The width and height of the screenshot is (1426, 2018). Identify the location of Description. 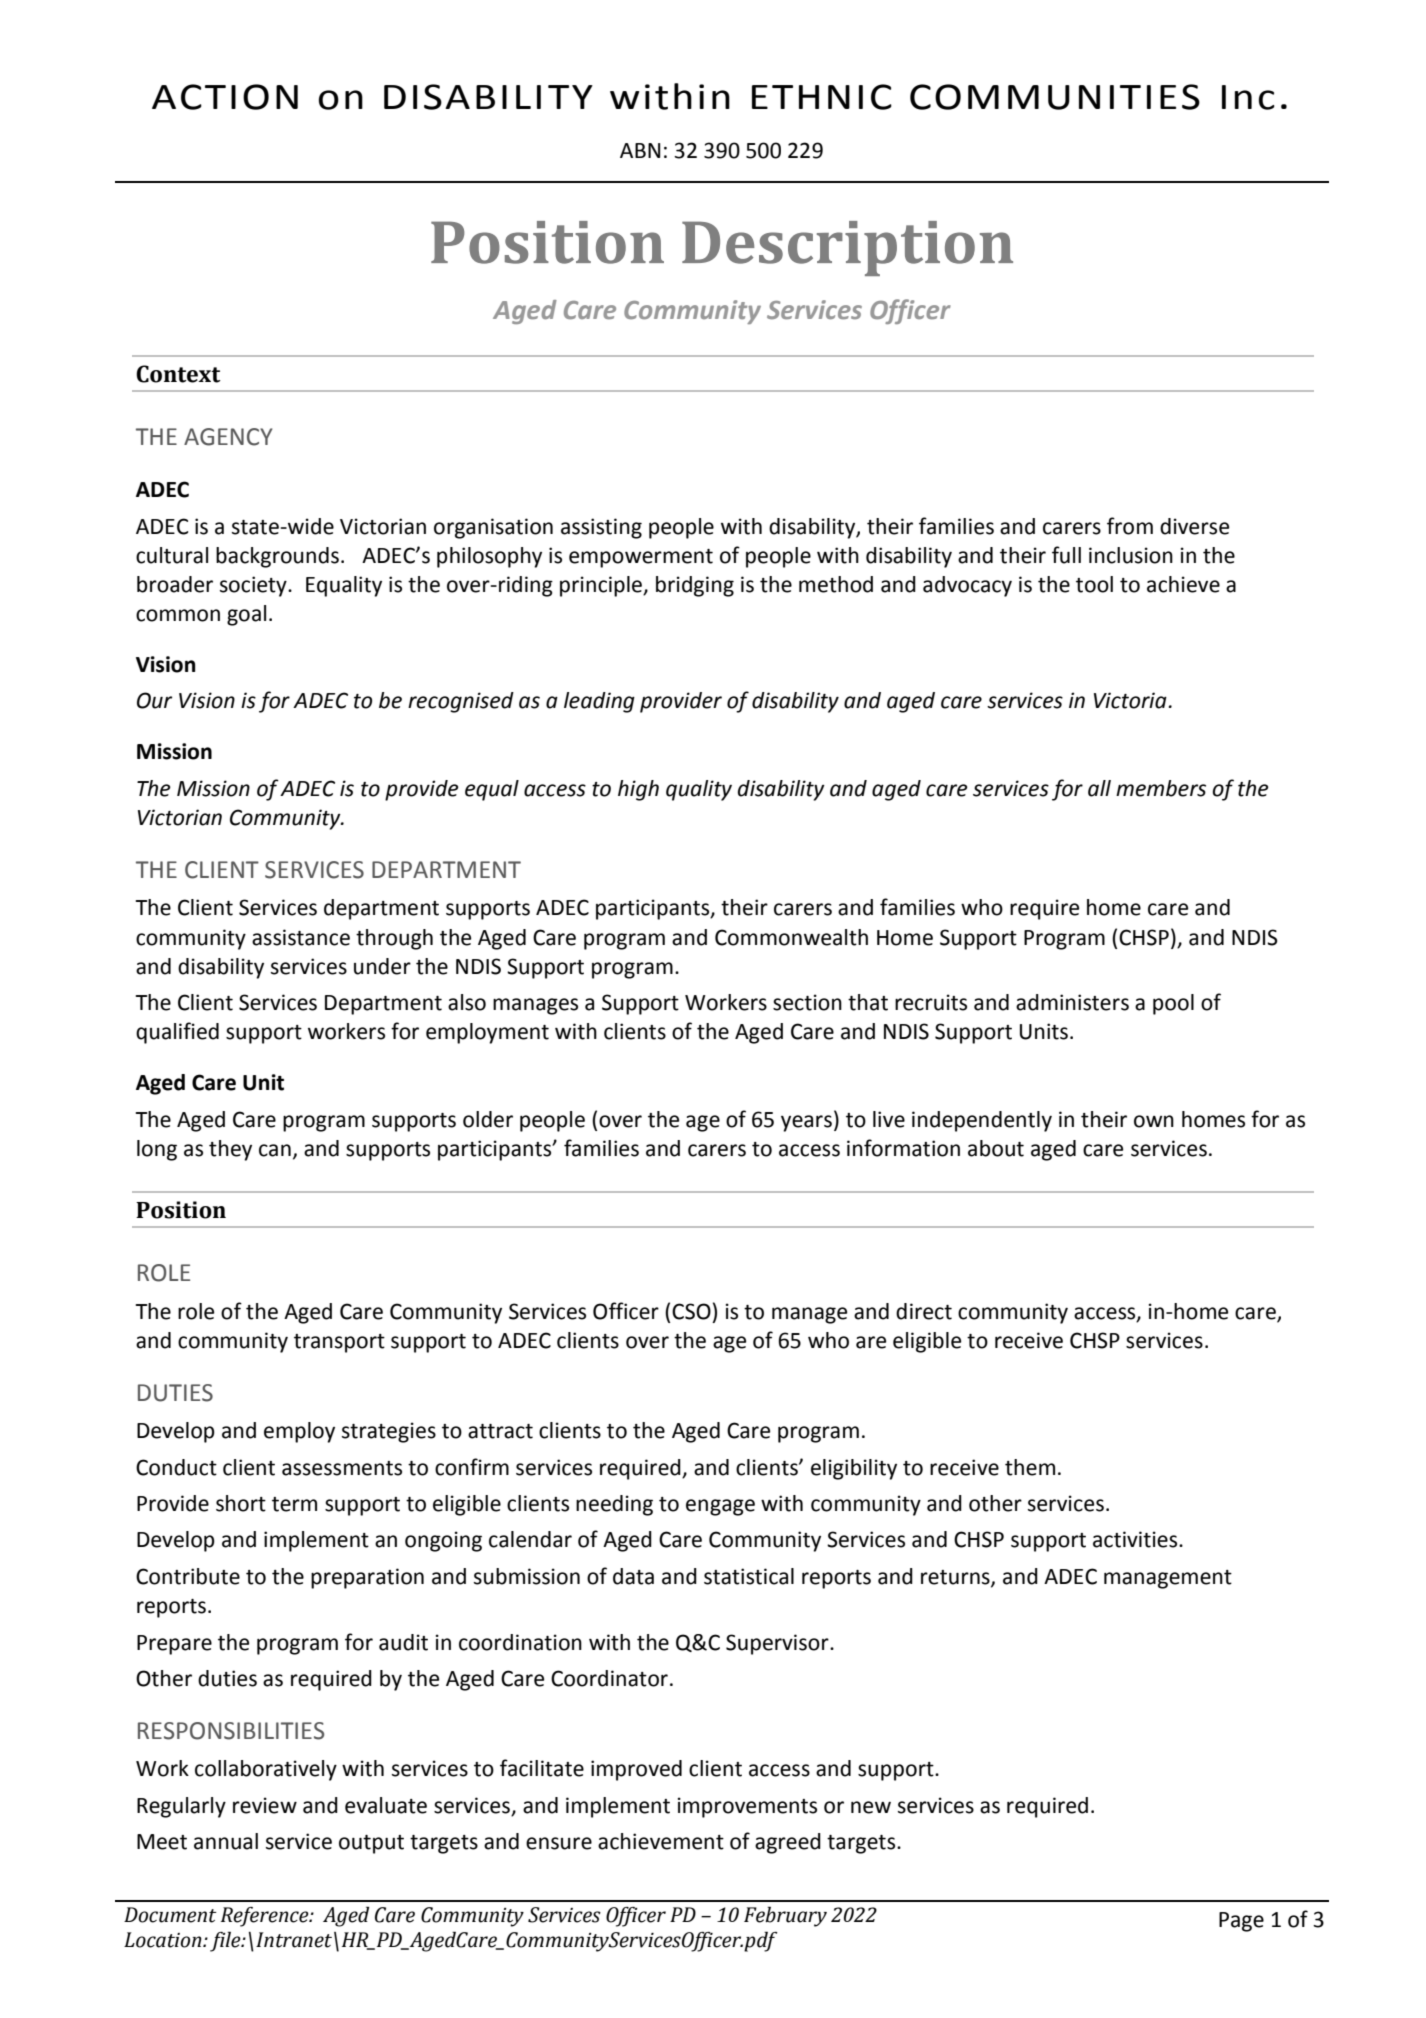
(847, 248).
